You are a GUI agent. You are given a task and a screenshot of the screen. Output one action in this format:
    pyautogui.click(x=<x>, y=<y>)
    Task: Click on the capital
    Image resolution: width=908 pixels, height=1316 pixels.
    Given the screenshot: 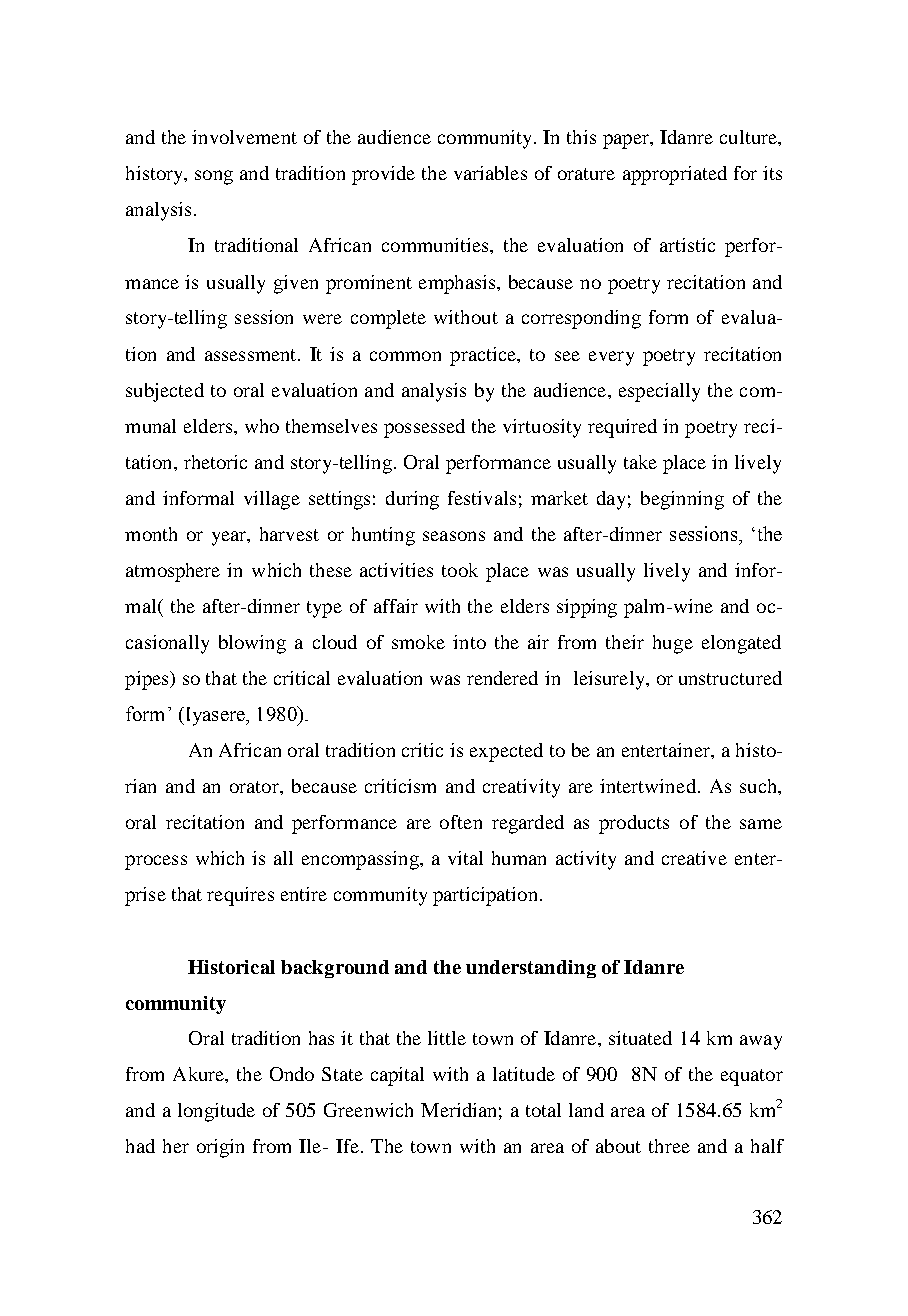 What is the action you would take?
    pyautogui.click(x=397, y=1076)
